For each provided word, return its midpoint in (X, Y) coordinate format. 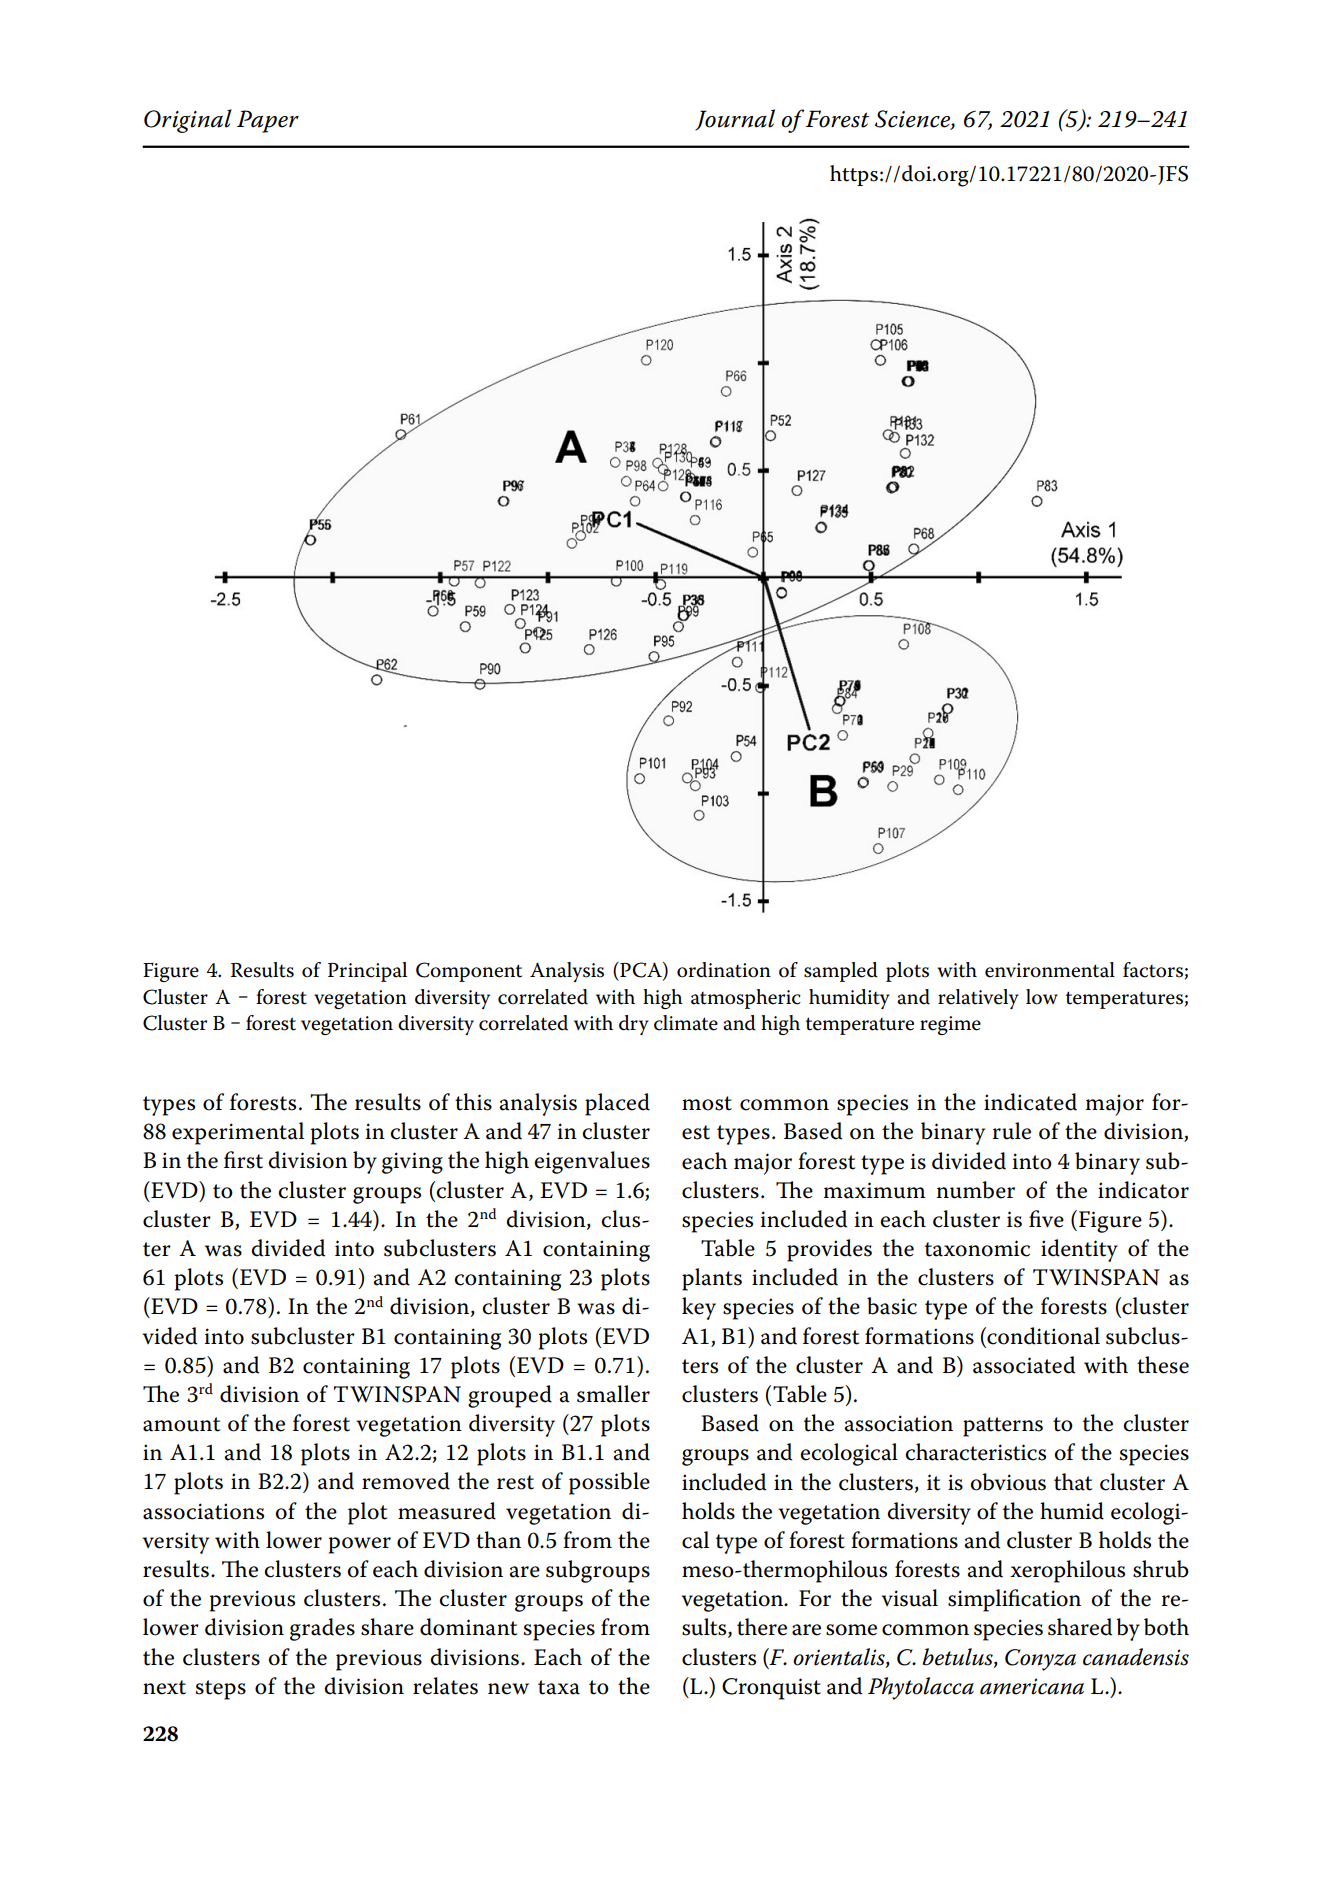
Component (469, 972)
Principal (367, 972)
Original (188, 121)
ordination (724, 970)
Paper (268, 121)
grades (322, 1629)
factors (1153, 970)
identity (1079, 1250)
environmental (1050, 970)
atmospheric (746, 999)
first (243, 1160)
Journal (735, 120)
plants (712, 1279)
